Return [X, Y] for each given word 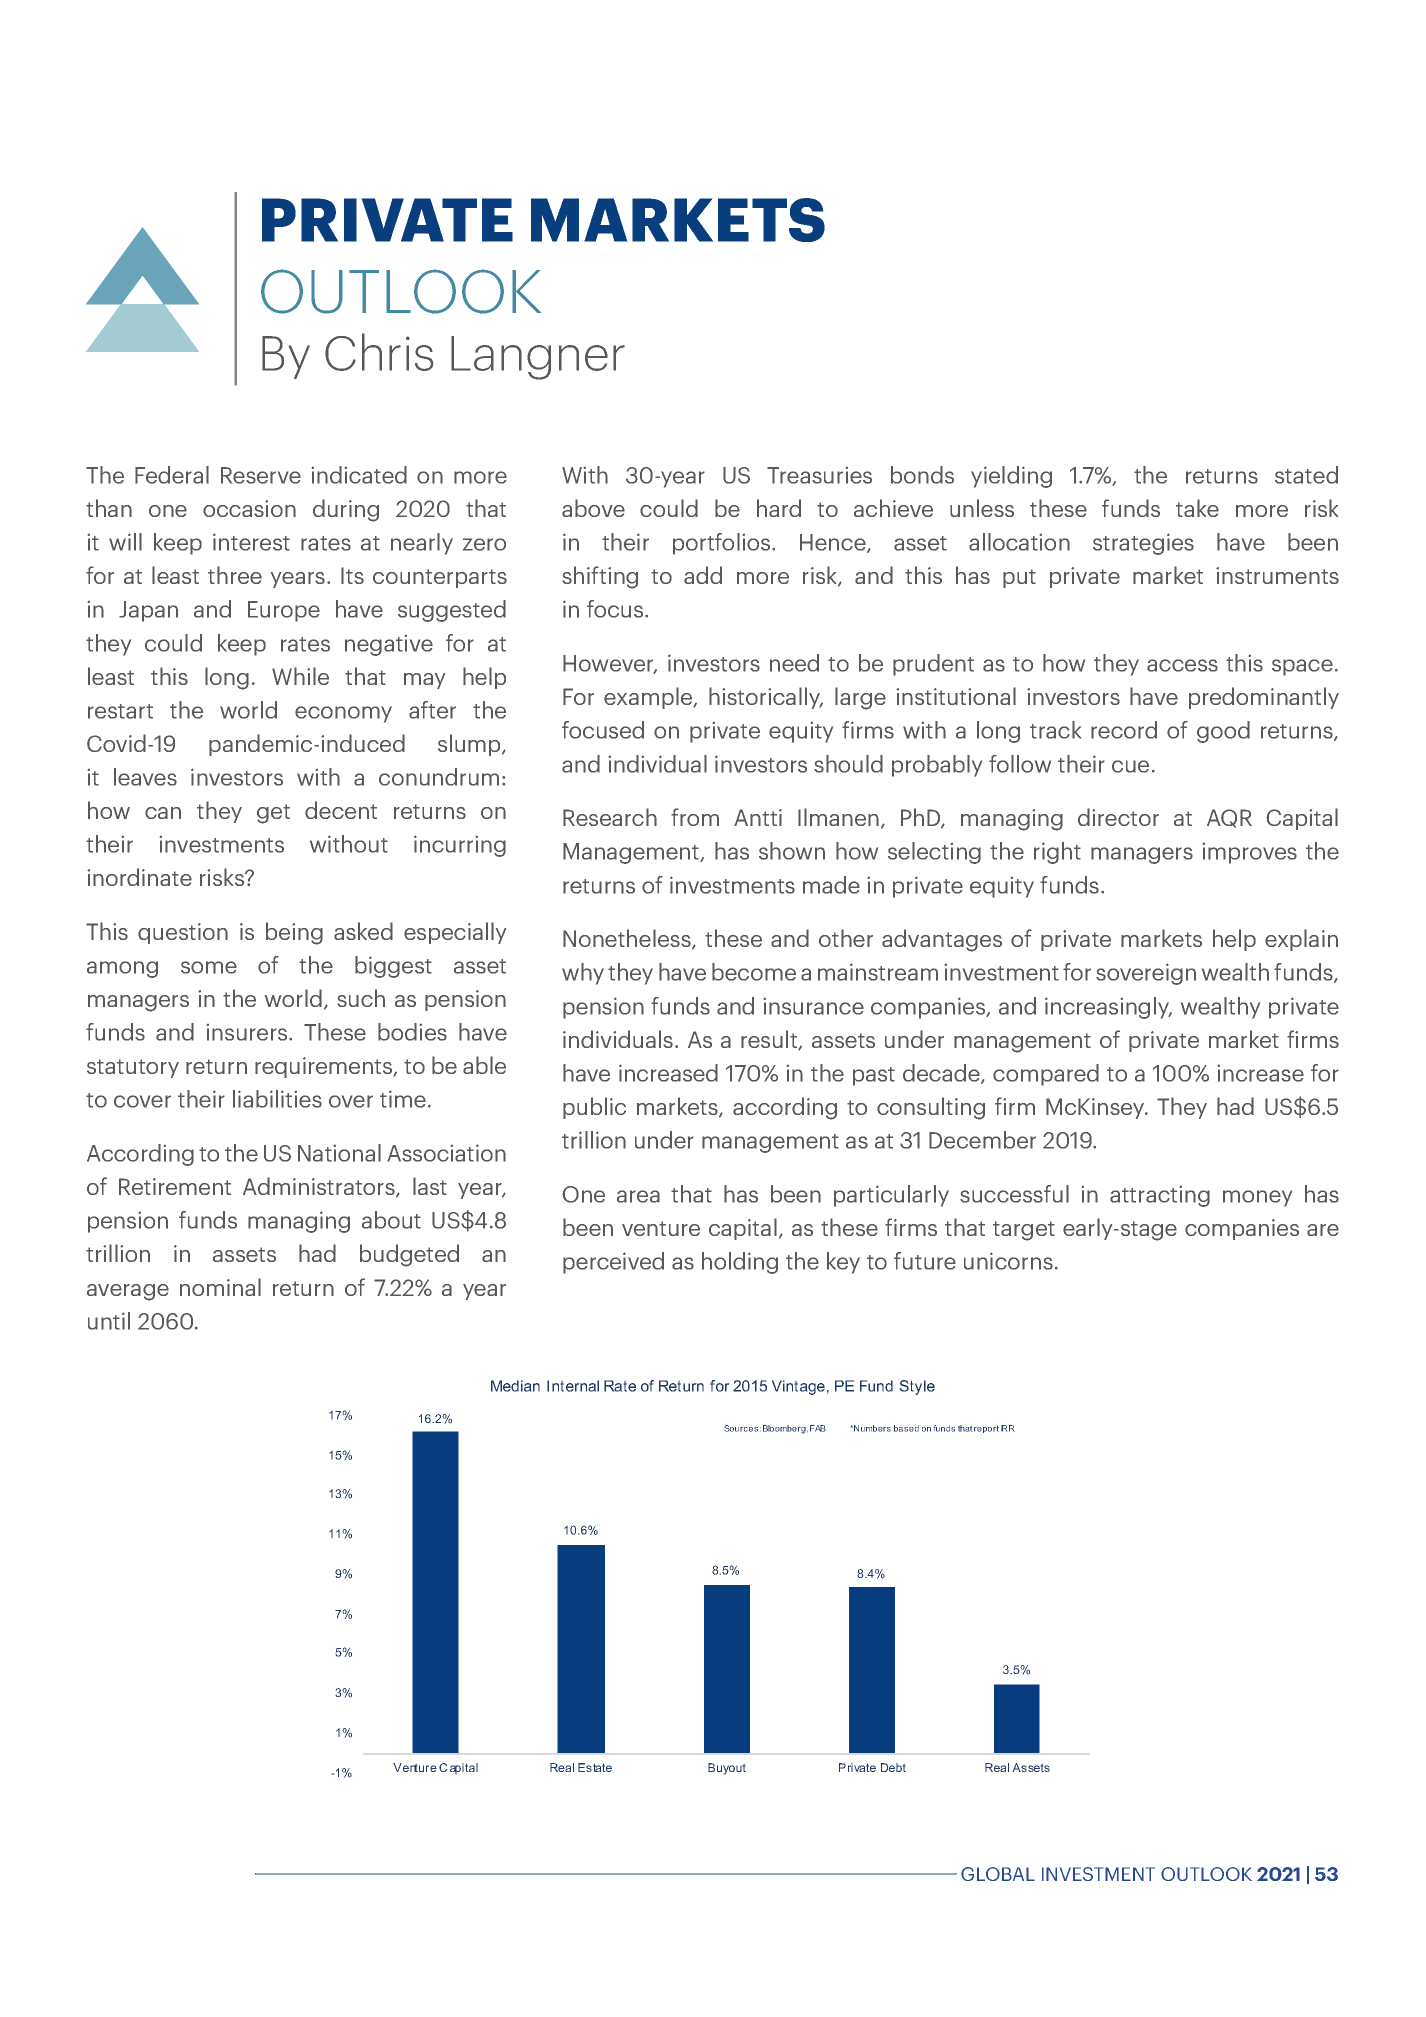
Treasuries [819, 475]
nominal [220, 1287]
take [1197, 508]
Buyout [727, 1769]
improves [1250, 853]
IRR [1008, 1428]
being [294, 933]
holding [740, 1263]
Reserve [261, 475]
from [695, 817]
